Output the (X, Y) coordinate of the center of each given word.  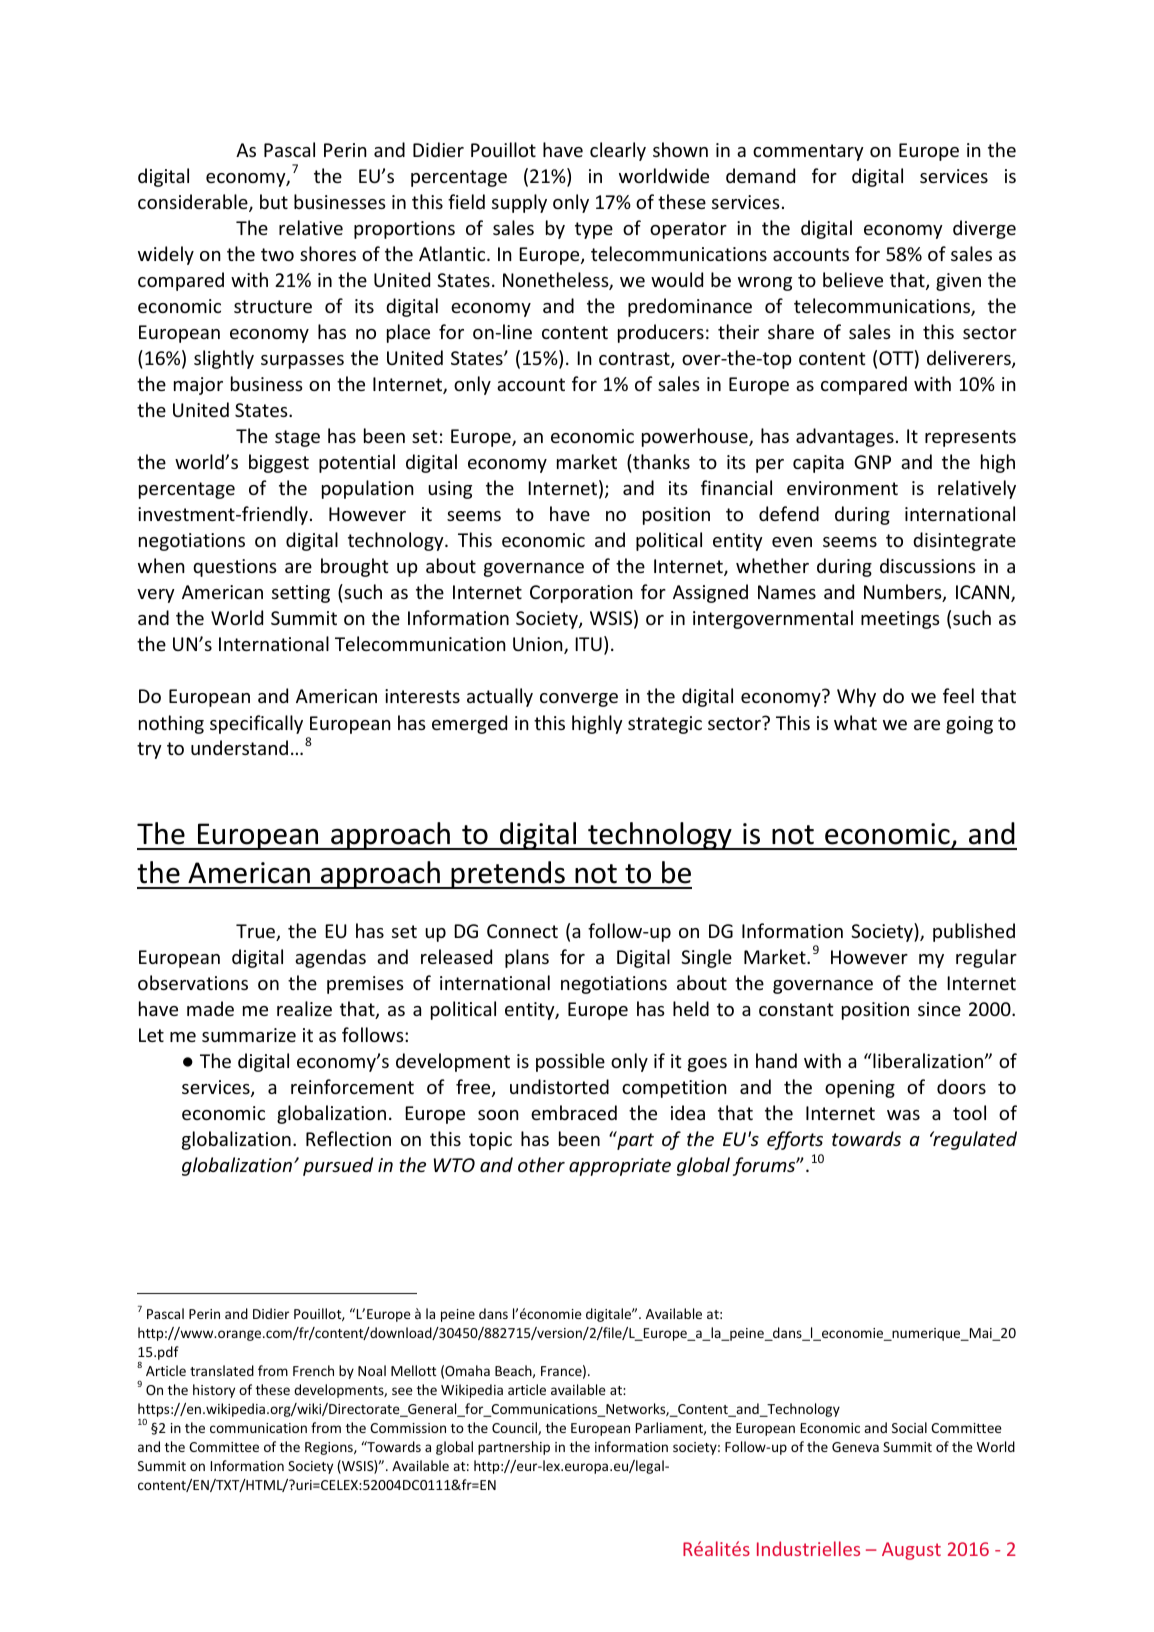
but (274, 201)
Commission (408, 1428)
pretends (508, 875)
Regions (330, 1448)
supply (519, 203)
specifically (256, 724)
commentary (808, 152)
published (974, 932)
